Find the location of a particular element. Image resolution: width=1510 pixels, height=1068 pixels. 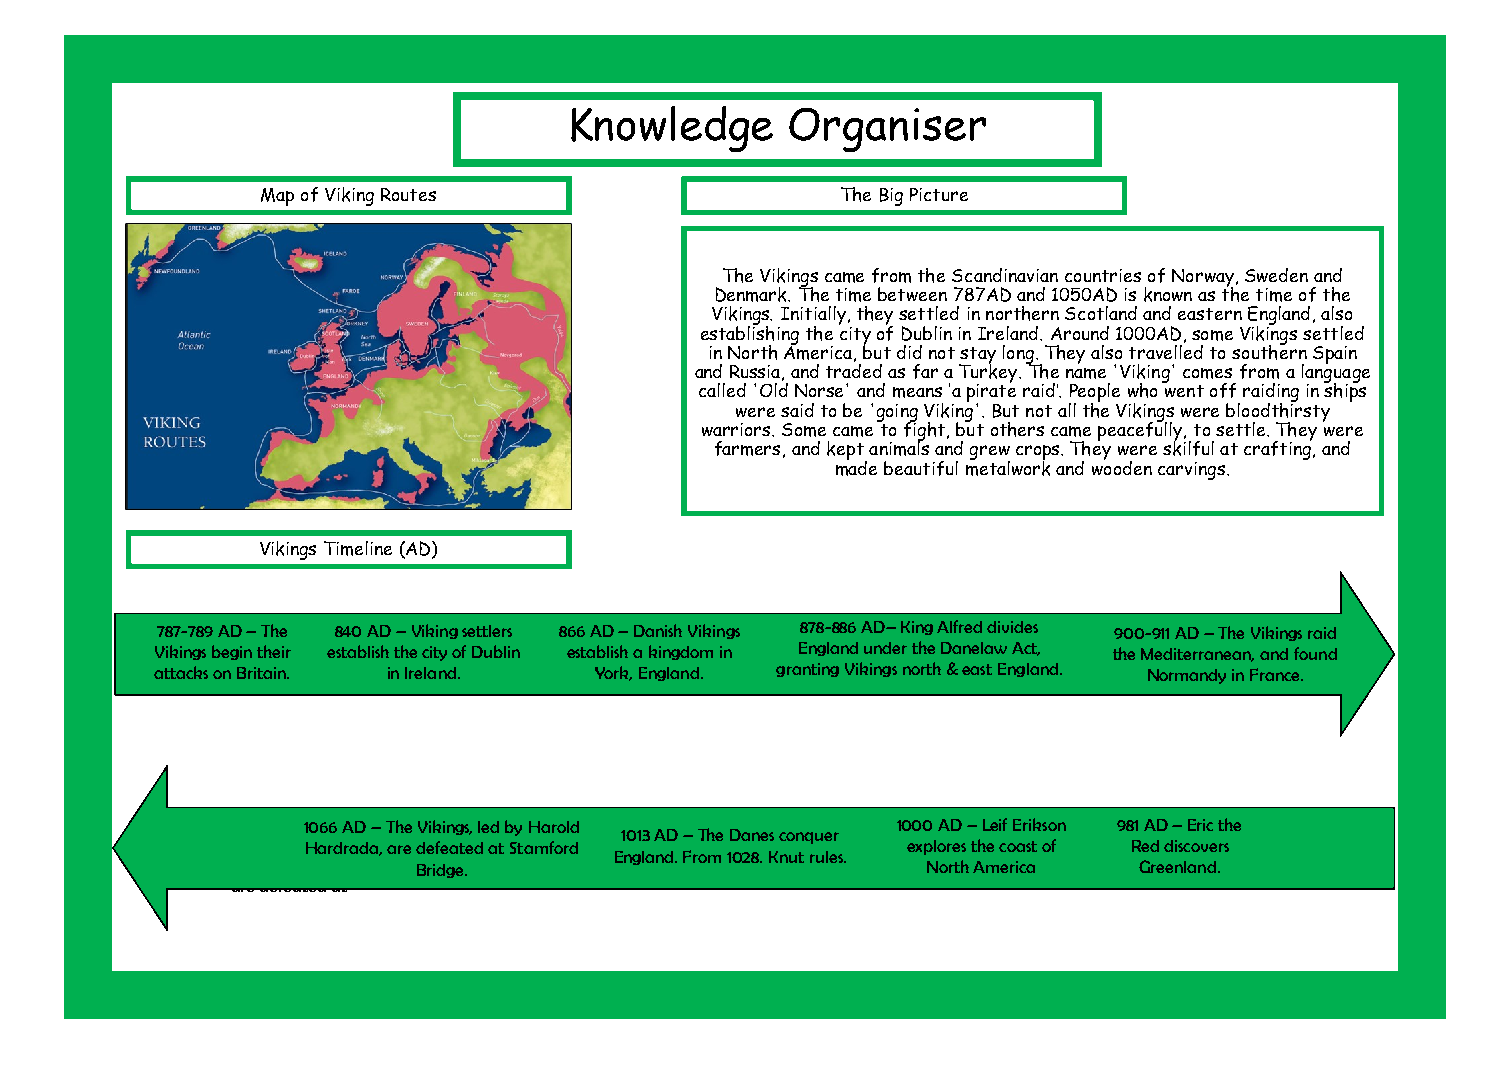

Bridge is located at coordinates (442, 871).
